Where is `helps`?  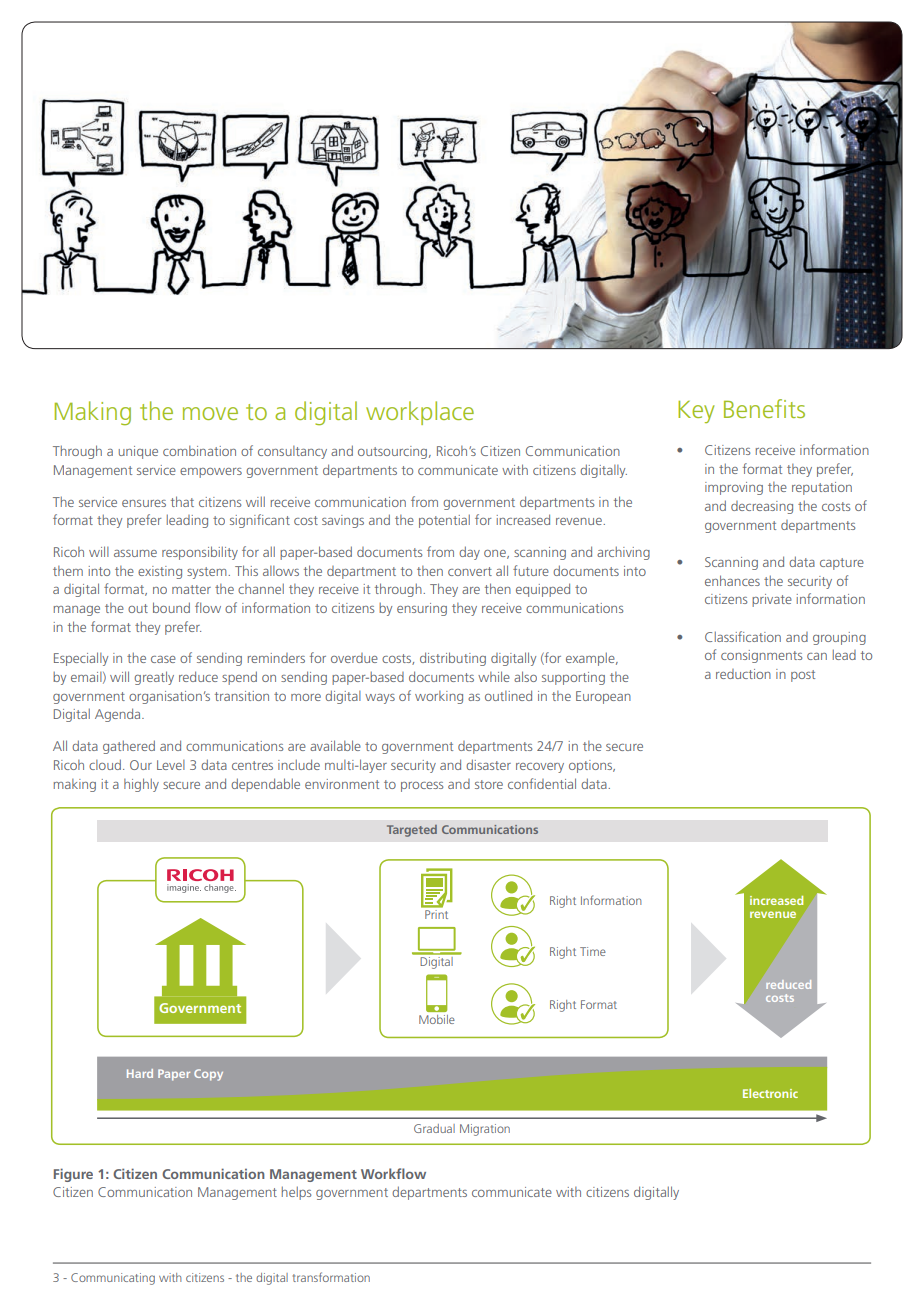
helps is located at coordinates (296, 1193).
